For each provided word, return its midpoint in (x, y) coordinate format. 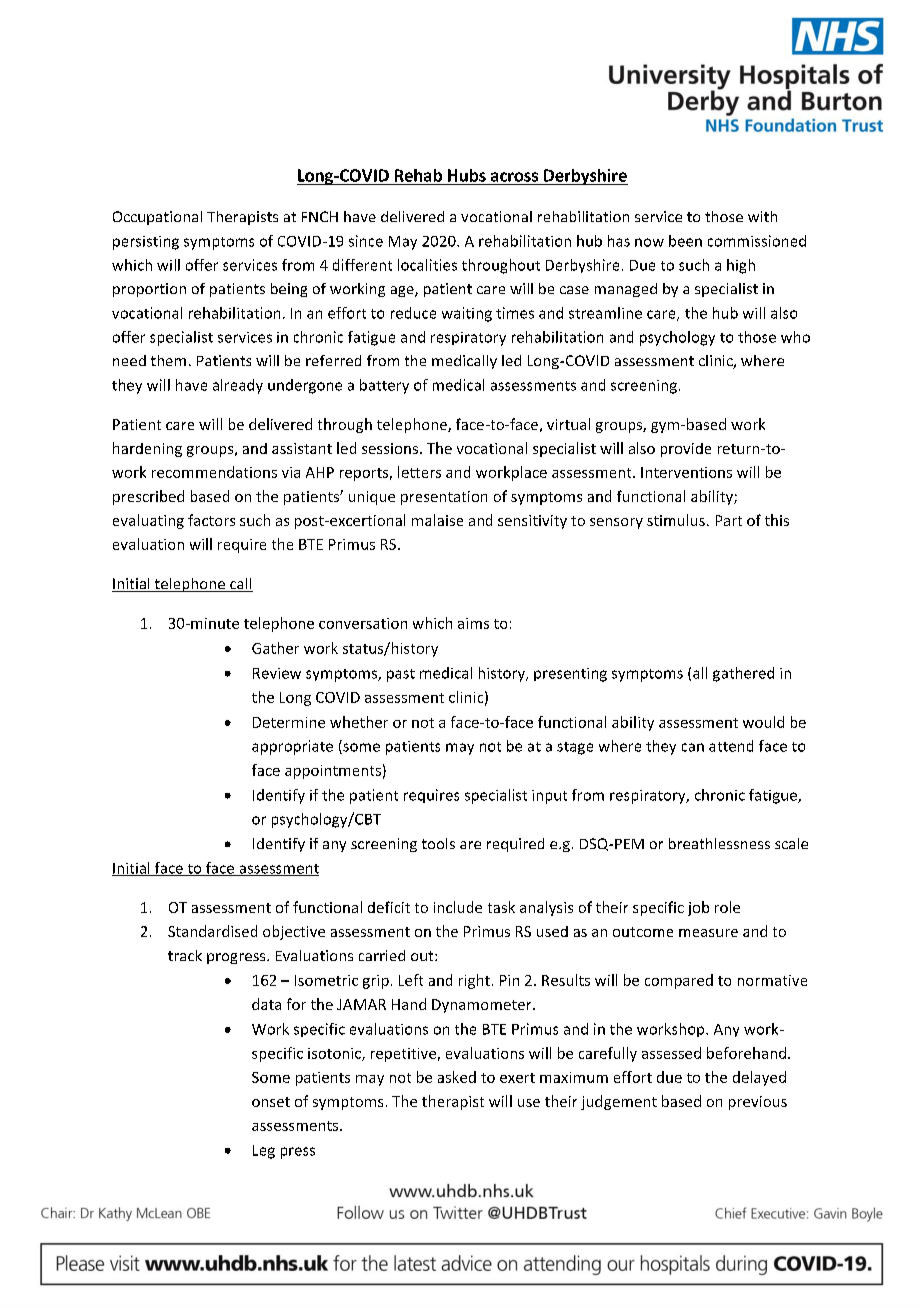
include (458, 907)
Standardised (212, 931)
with (762, 216)
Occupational (157, 218)
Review (277, 673)
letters (419, 472)
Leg (264, 1152)
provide (686, 450)
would (763, 722)
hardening (147, 449)
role (727, 907)
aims (473, 623)
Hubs (467, 175)
